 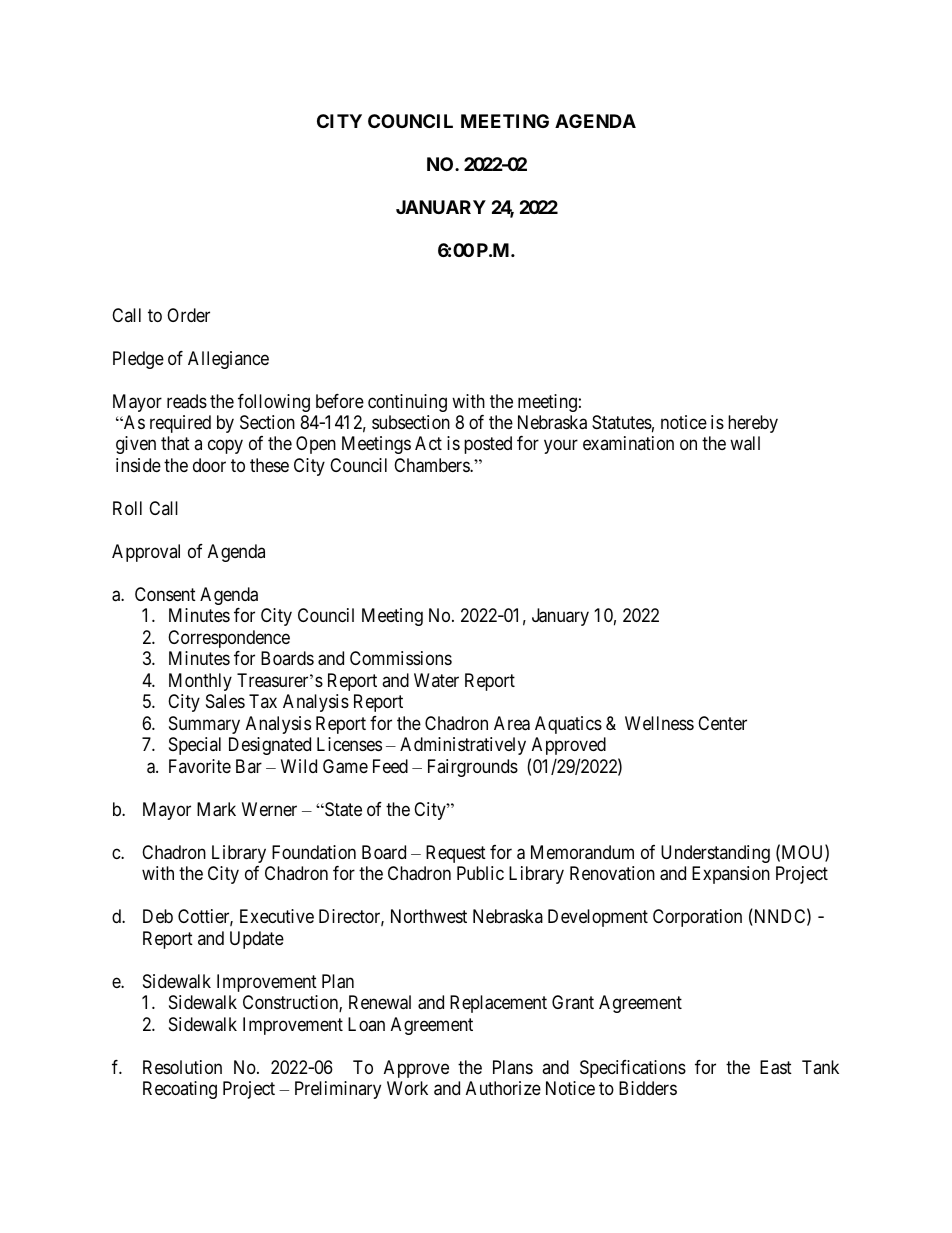 I want to click on Resolution, so click(x=182, y=1067).
